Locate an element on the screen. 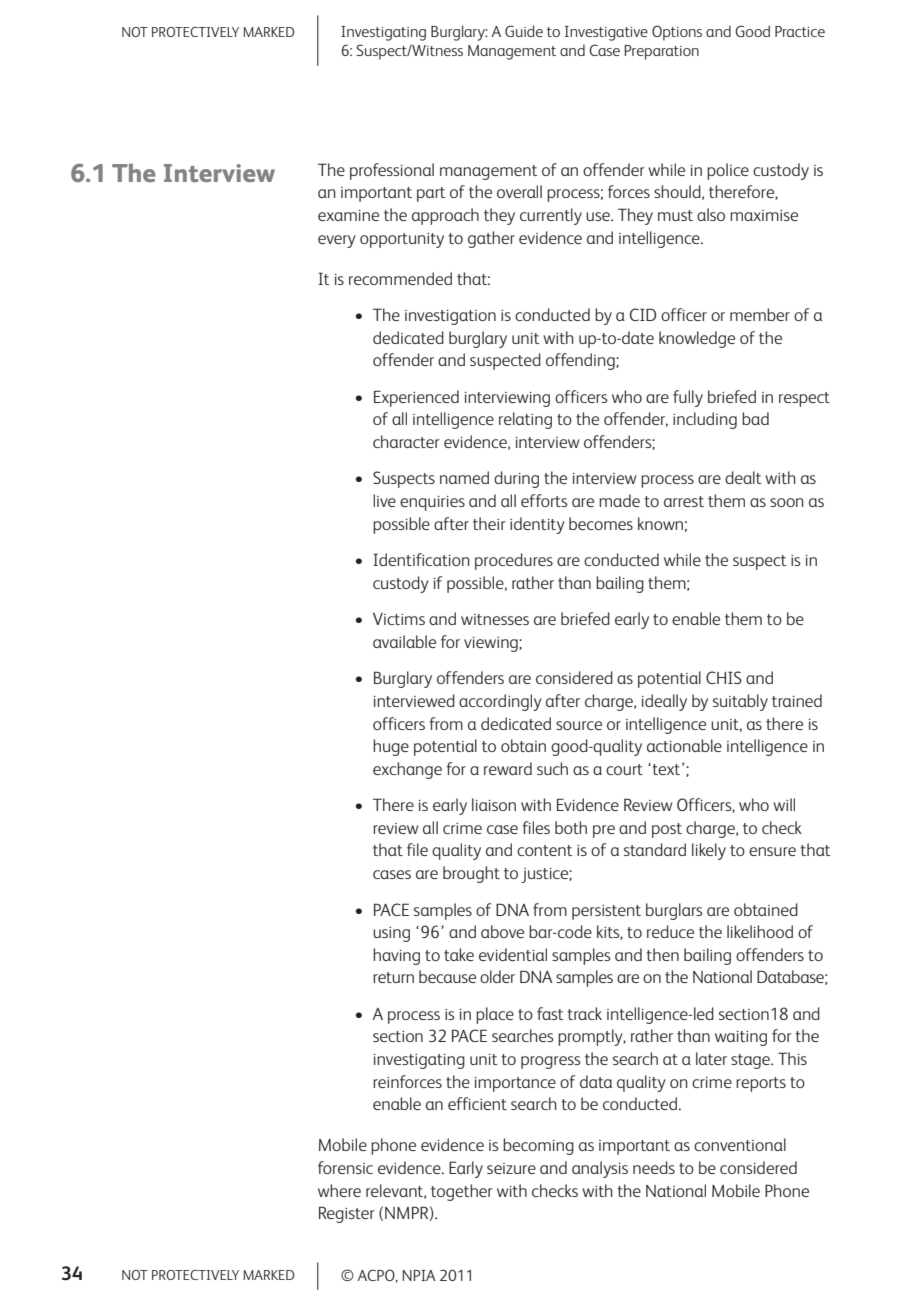  character is located at coordinates (406, 441).
